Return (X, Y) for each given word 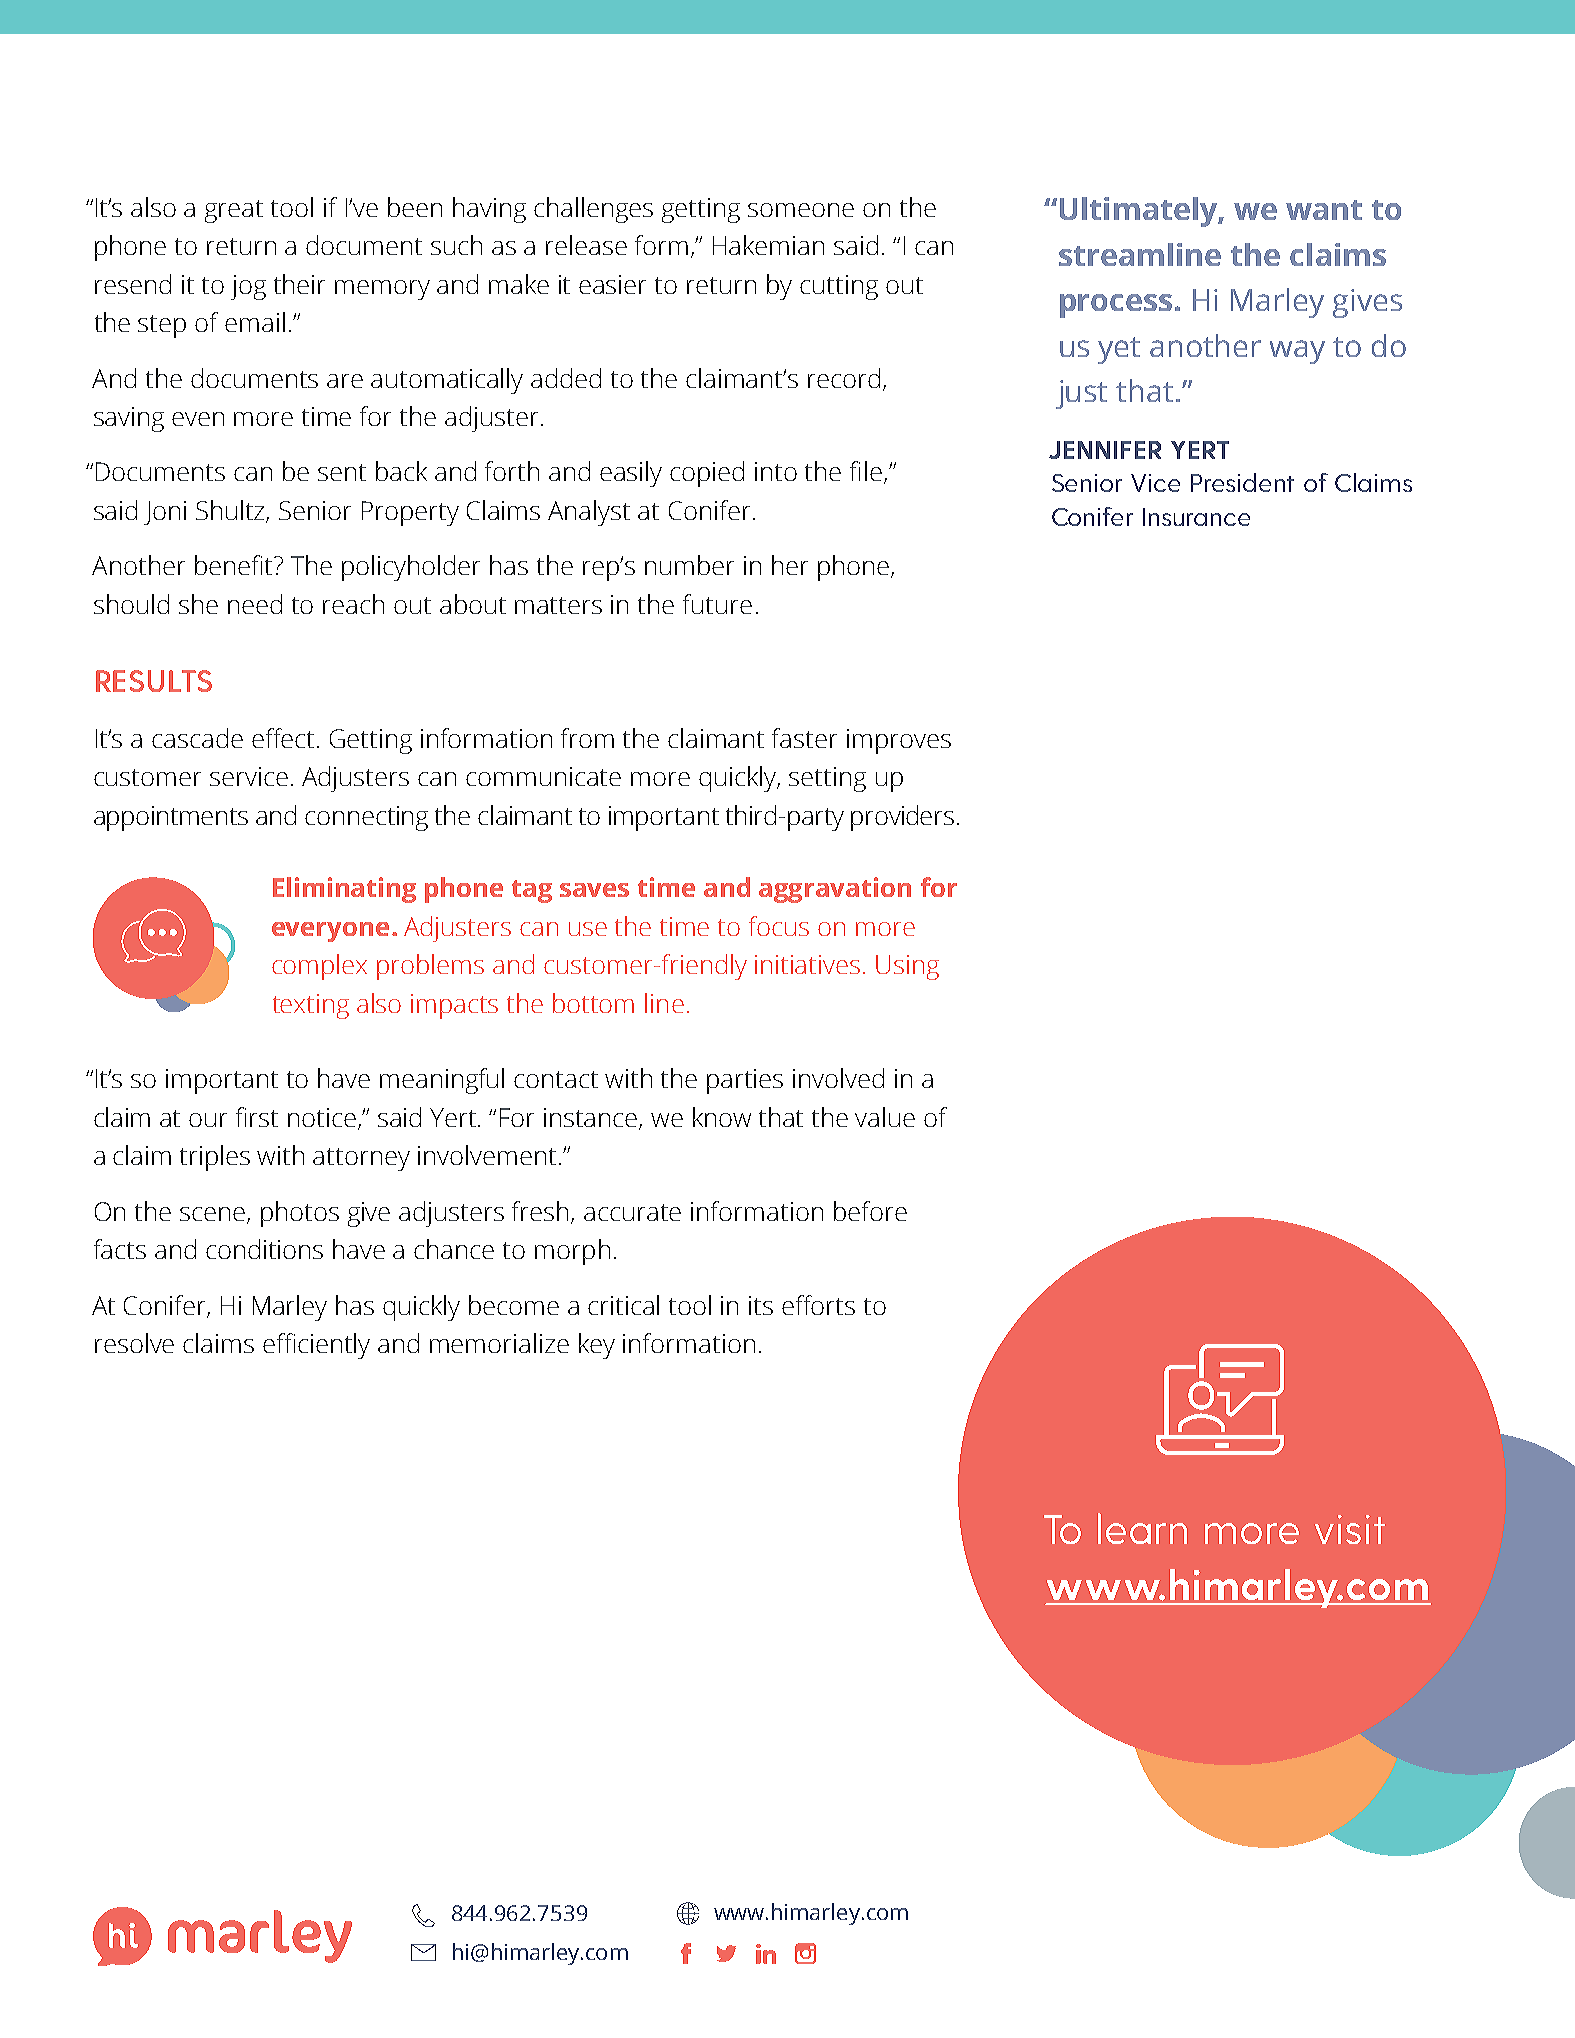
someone (801, 210)
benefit (235, 565)
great (234, 211)
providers (902, 818)
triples (215, 1158)
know (722, 1117)
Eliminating (344, 890)
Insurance (1196, 517)
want (1324, 210)
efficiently (316, 1346)
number (689, 565)
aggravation (835, 890)
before (870, 1211)
